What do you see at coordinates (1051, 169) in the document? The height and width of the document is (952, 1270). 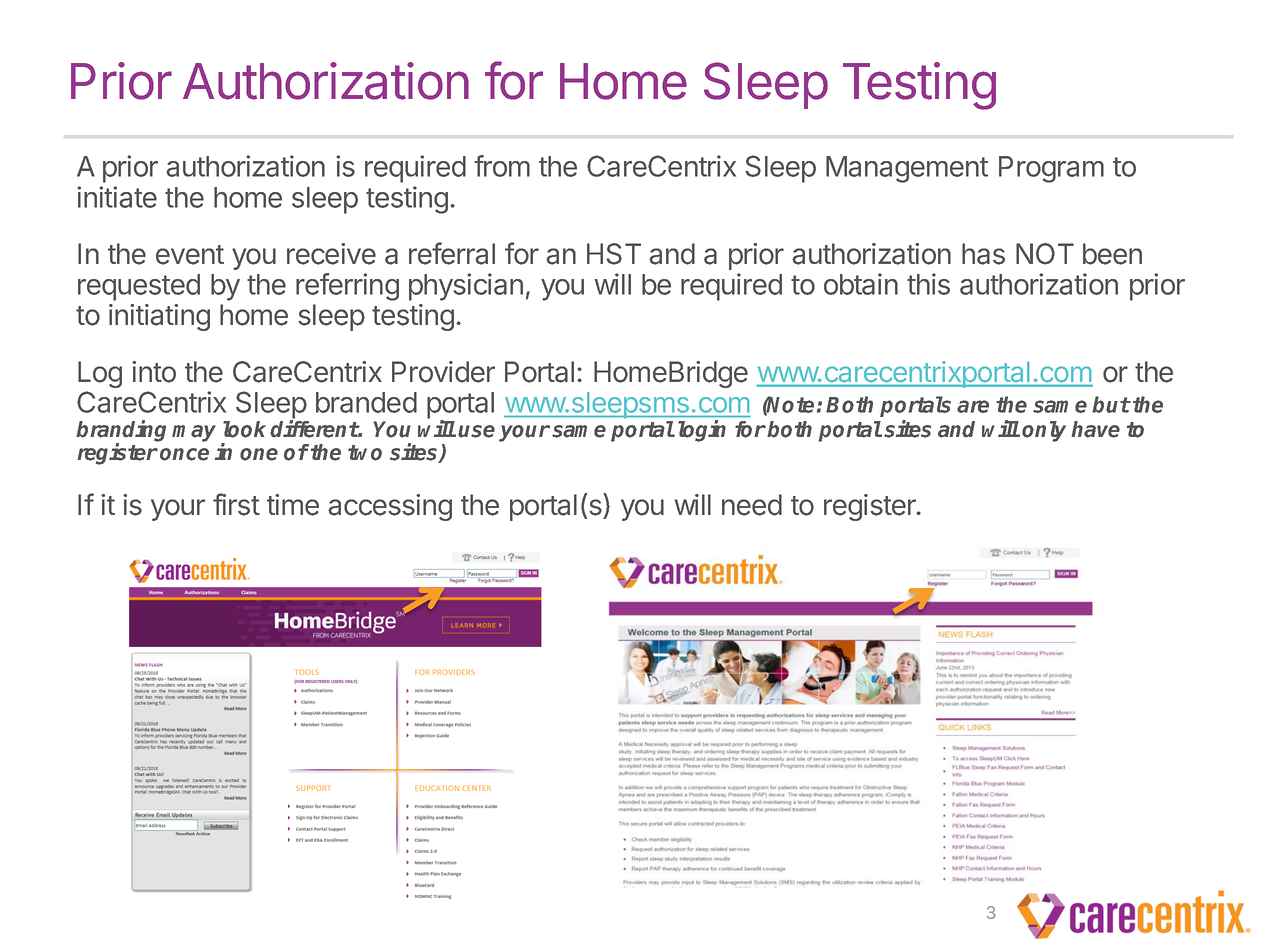 I see `Program` at bounding box center [1051, 169].
